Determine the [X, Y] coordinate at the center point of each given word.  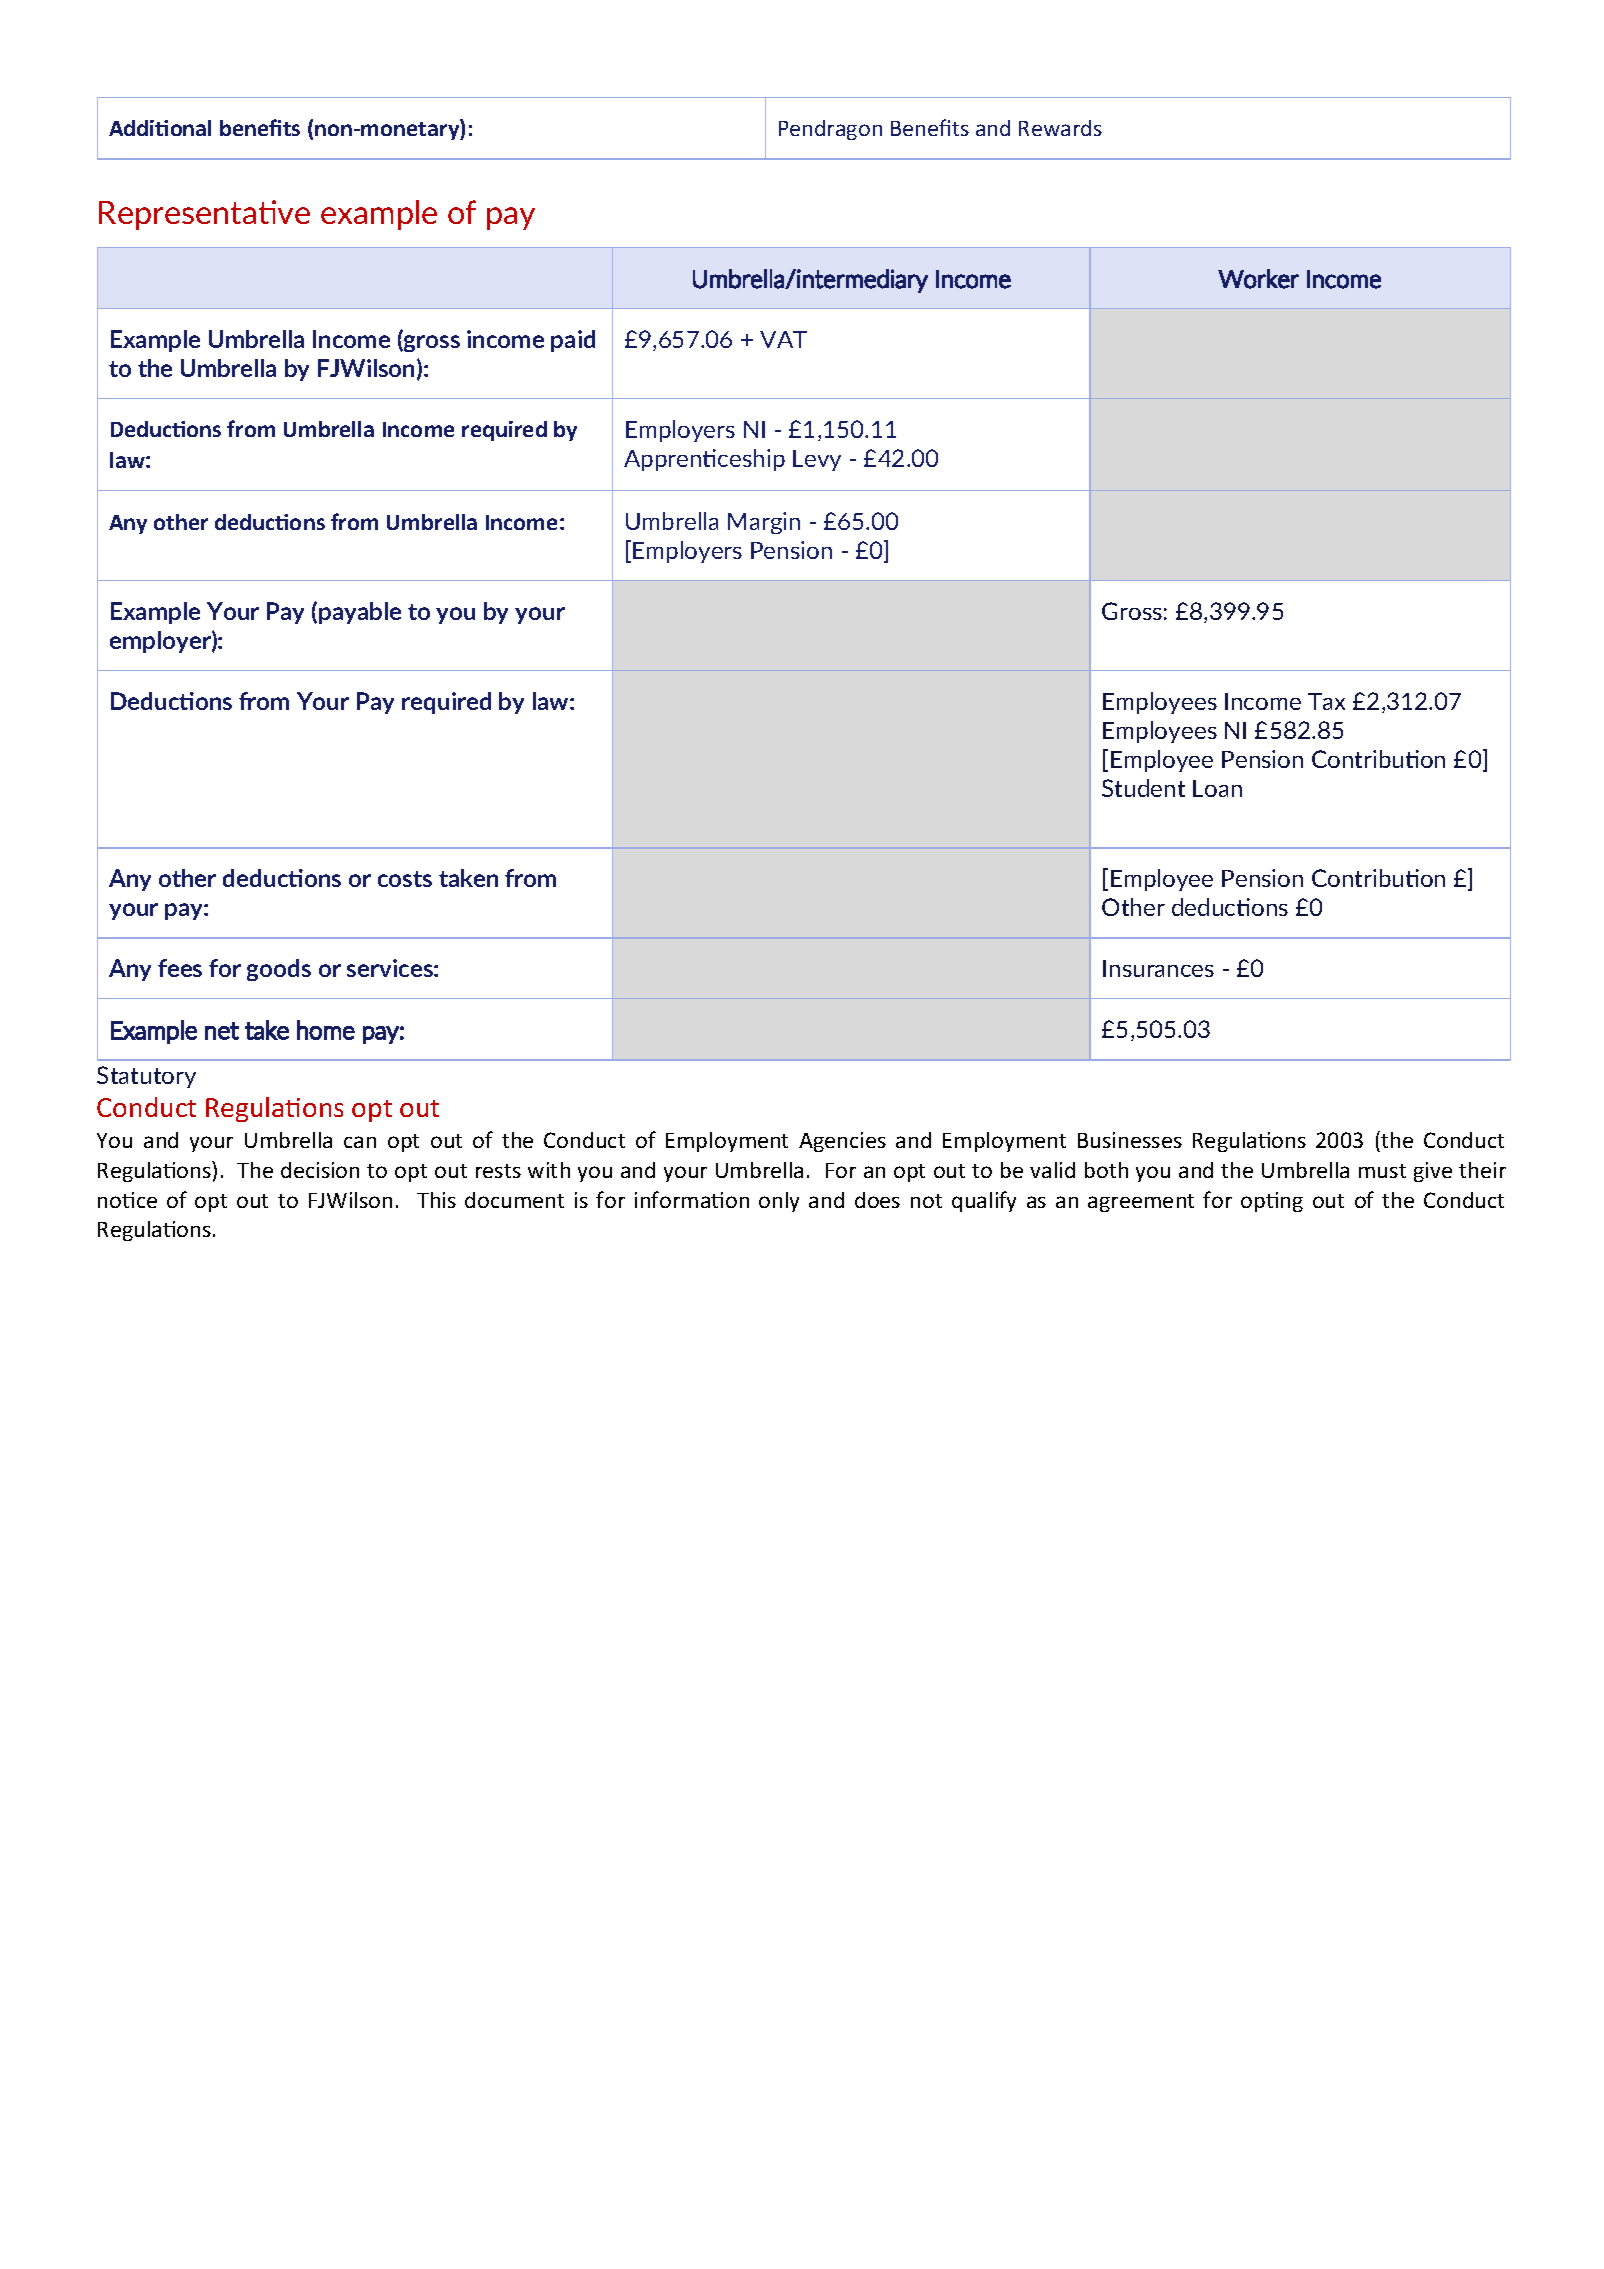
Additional [160, 128]
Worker [1258, 279]
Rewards [1060, 128]
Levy [817, 460]
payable [360, 613]
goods [279, 970]
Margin [764, 523]
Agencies [842, 1142]
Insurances [1158, 968]
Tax [1326, 701]
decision [320, 1170]
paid [573, 341]
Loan [1217, 788]
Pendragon [830, 130]
